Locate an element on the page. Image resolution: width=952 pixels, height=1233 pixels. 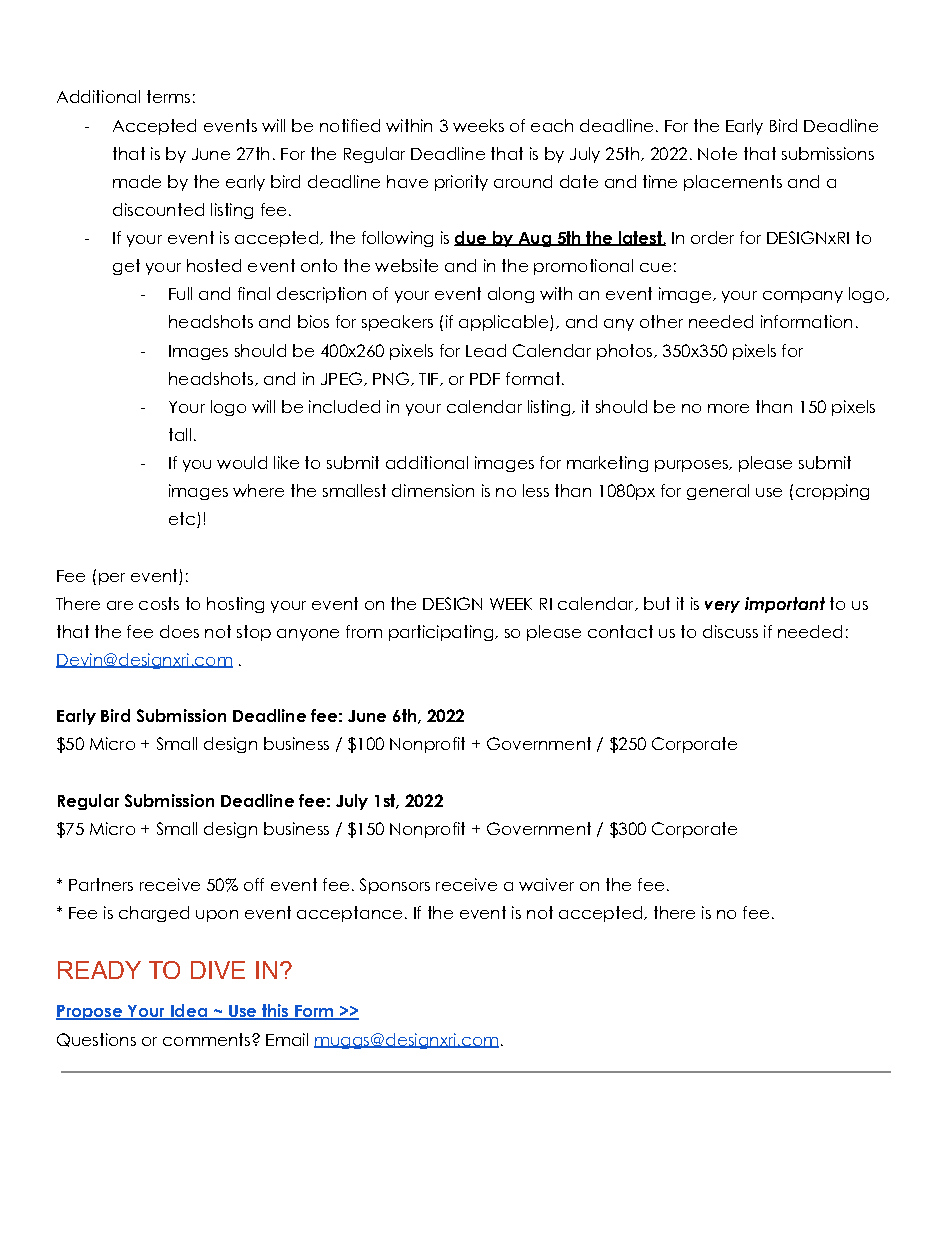
each is located at coordinates (552, 125).
